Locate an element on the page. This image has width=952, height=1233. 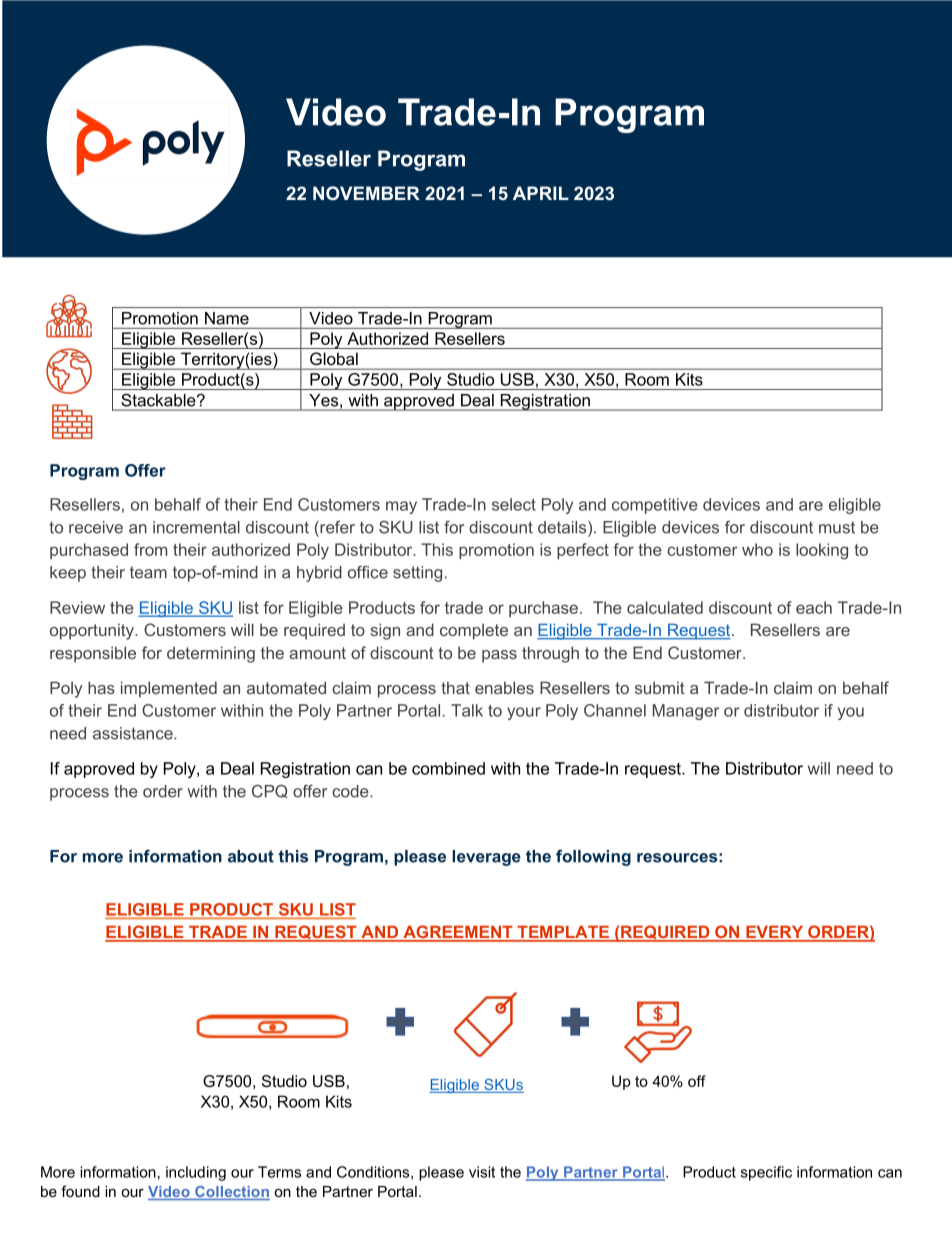
leverage is located at coordinates (486, 858).
